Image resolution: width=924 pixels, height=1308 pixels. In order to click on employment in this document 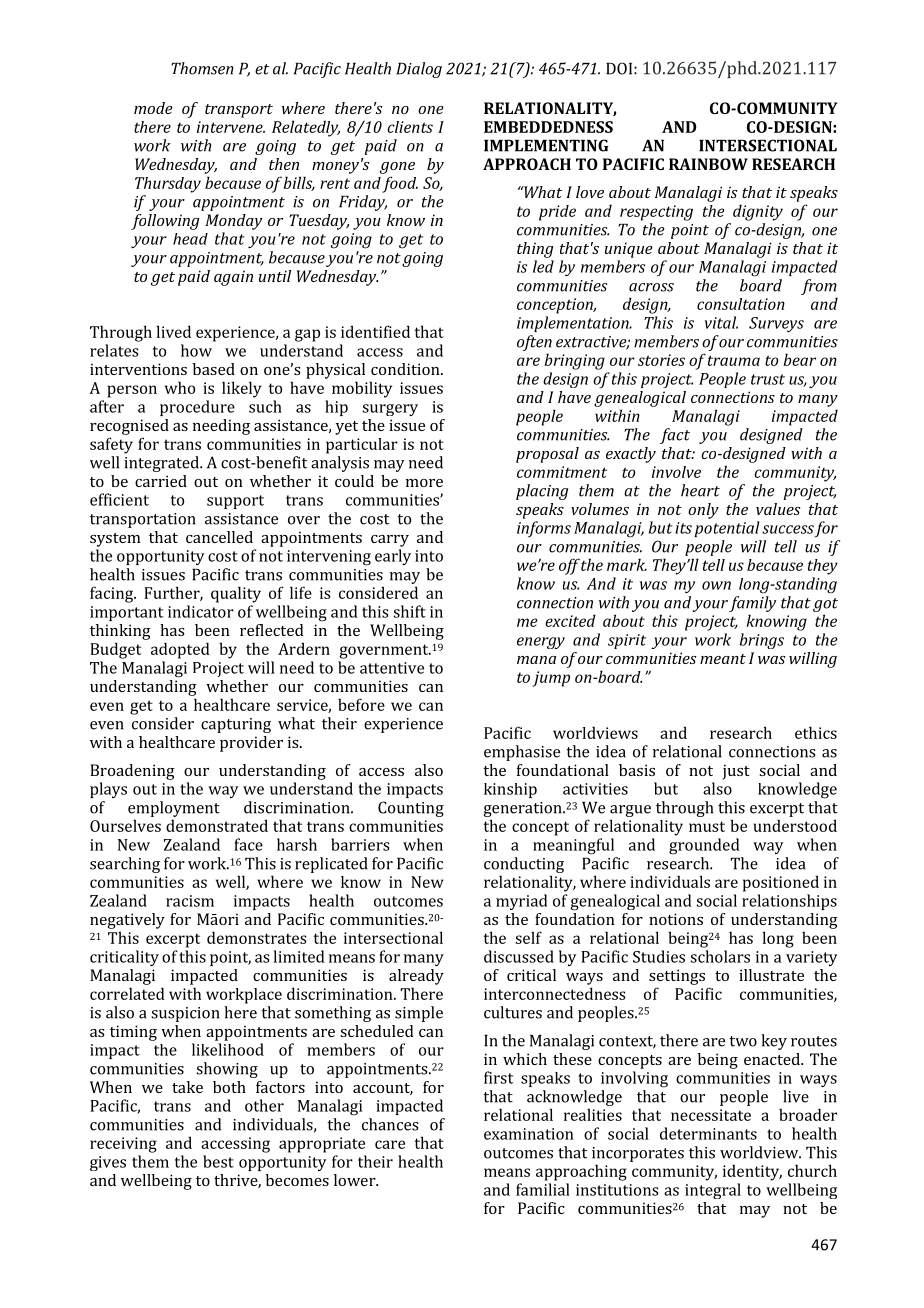, I will do `click(174, 809)`.
